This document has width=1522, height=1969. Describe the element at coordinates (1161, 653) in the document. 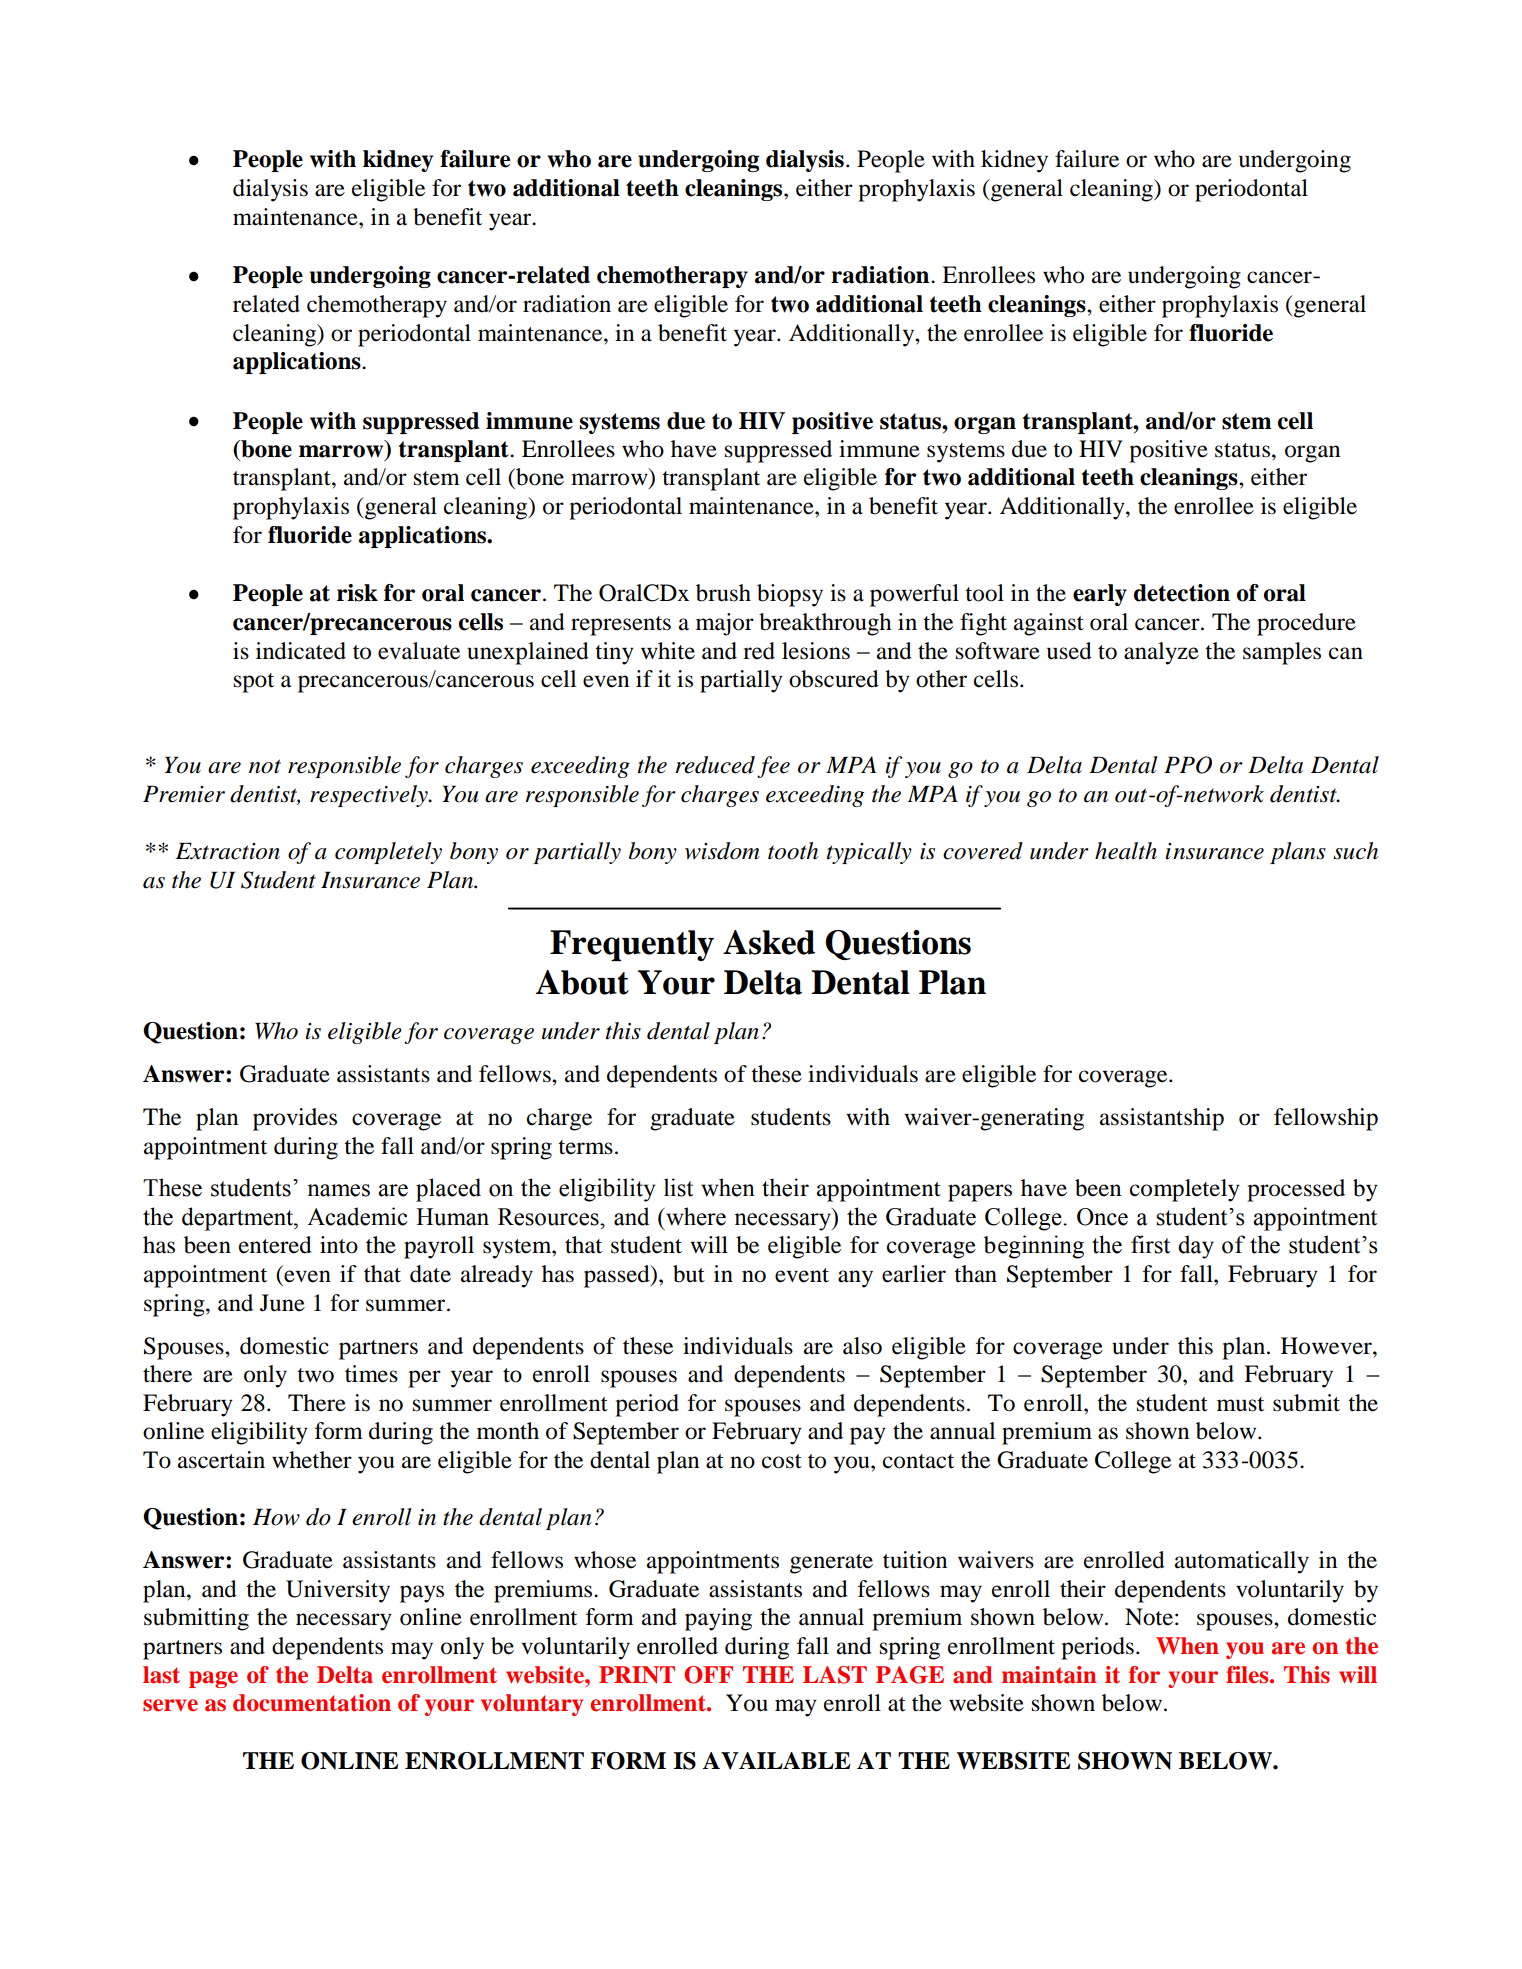

I see `analyze` at that location.
